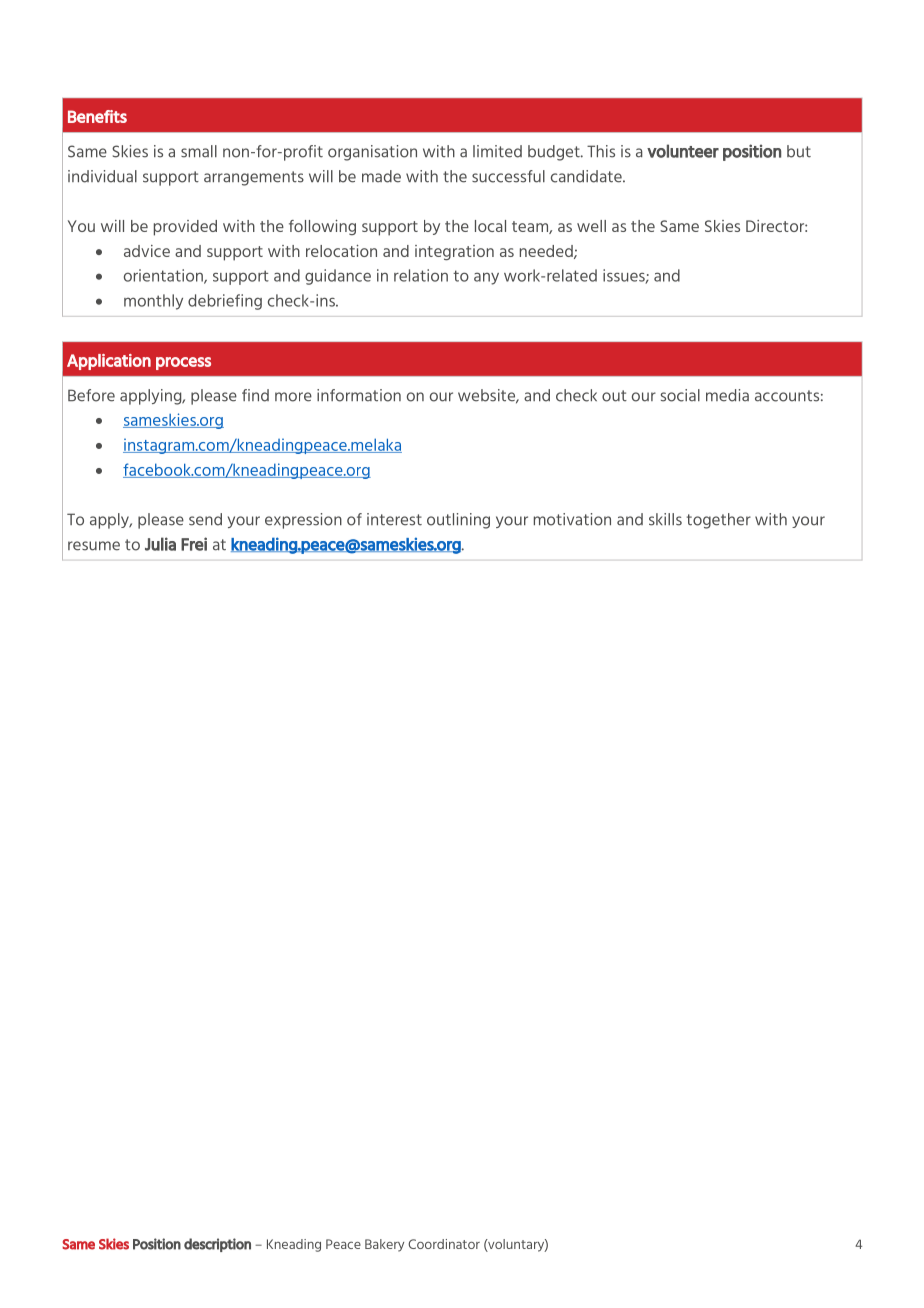 The image size is (924, 1308). What do you see at coordinates (444, 1244) in the page?
I see `Coordinator` at bounding box center [444, 1244].
